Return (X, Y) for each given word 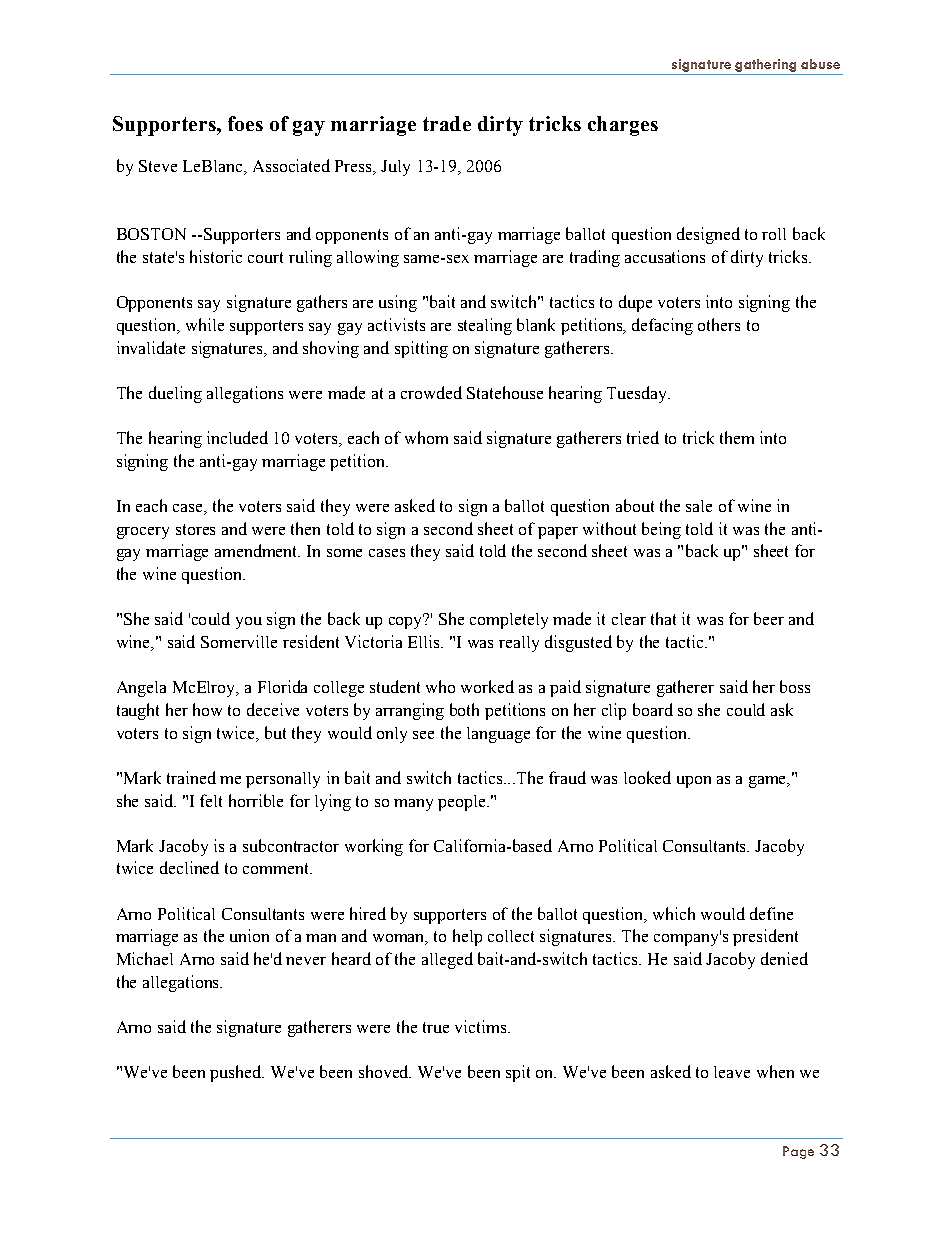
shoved (385, 1071)
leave (732, 1072)
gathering (766, 67)
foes (245, 123)
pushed (237, 1073)
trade (447, 123)
